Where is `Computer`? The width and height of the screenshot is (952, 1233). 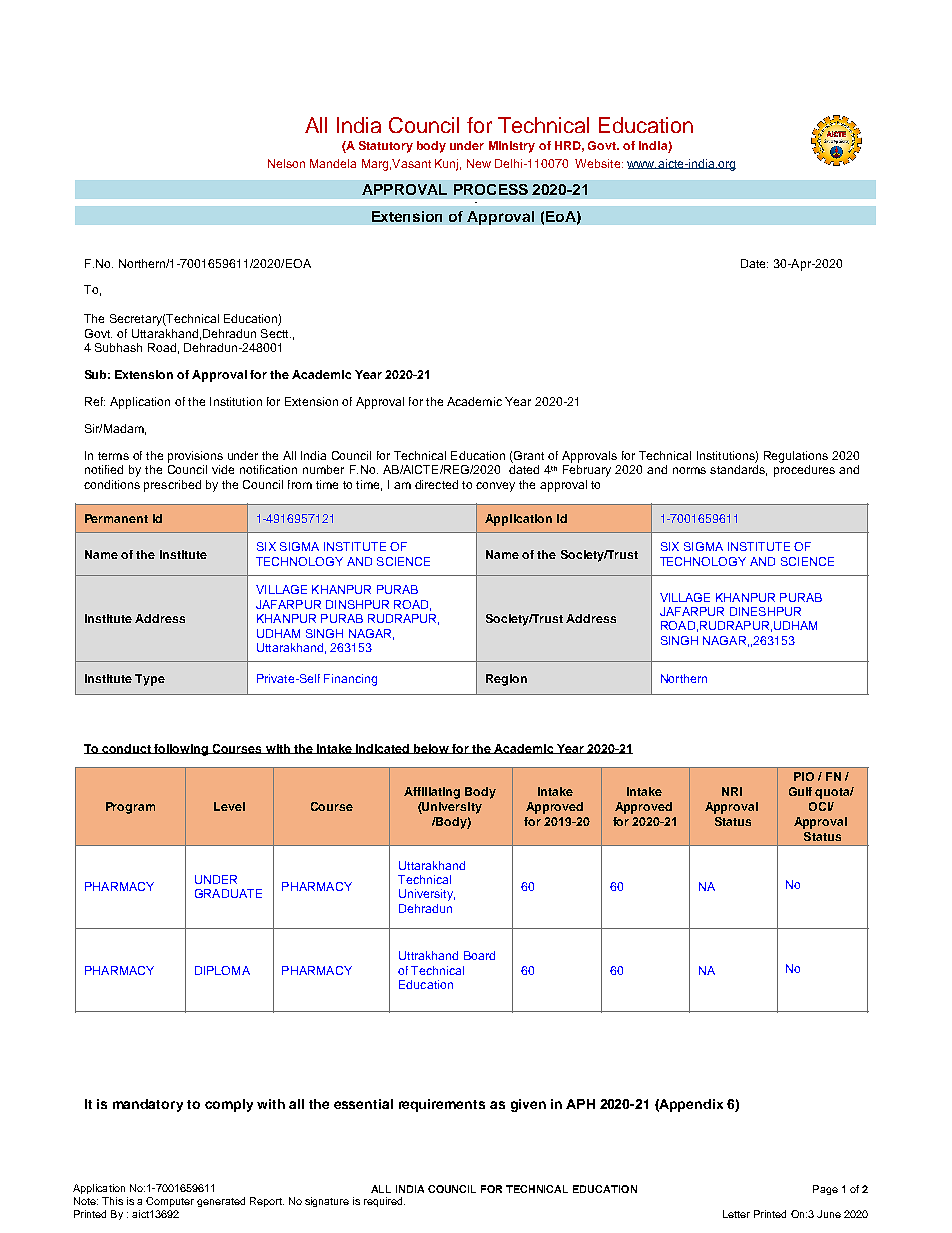
Computer is located at coordinates (170, 1202).
